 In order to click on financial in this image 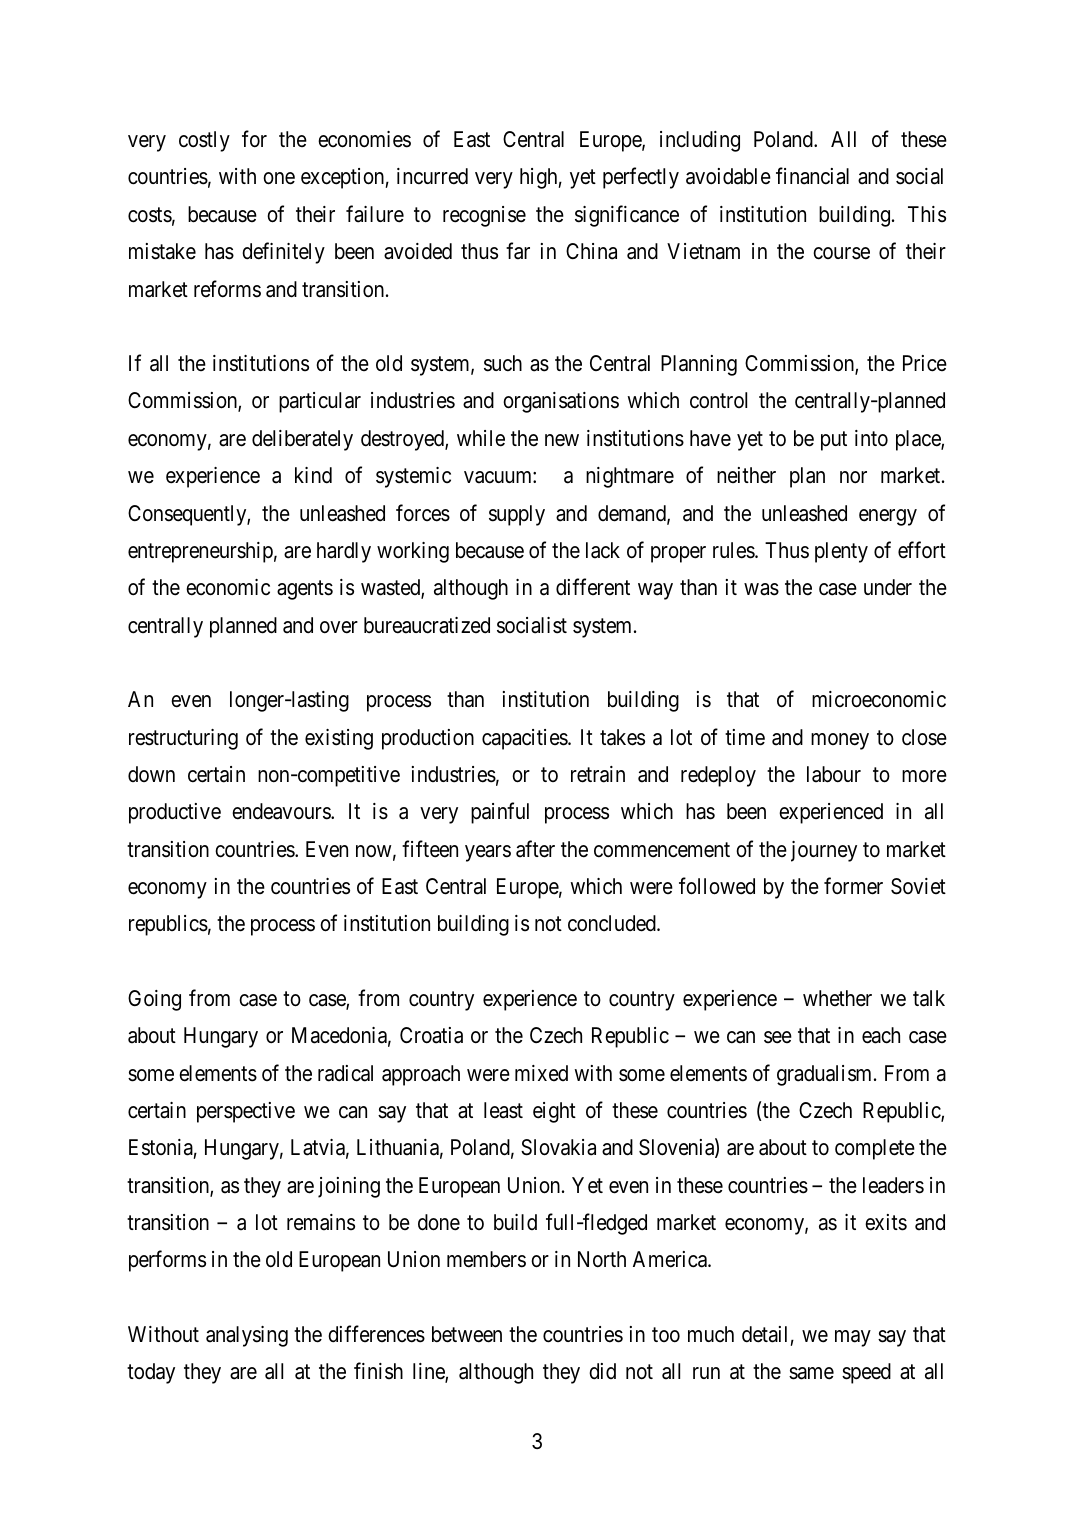, I will do `click(812, 176)`.
